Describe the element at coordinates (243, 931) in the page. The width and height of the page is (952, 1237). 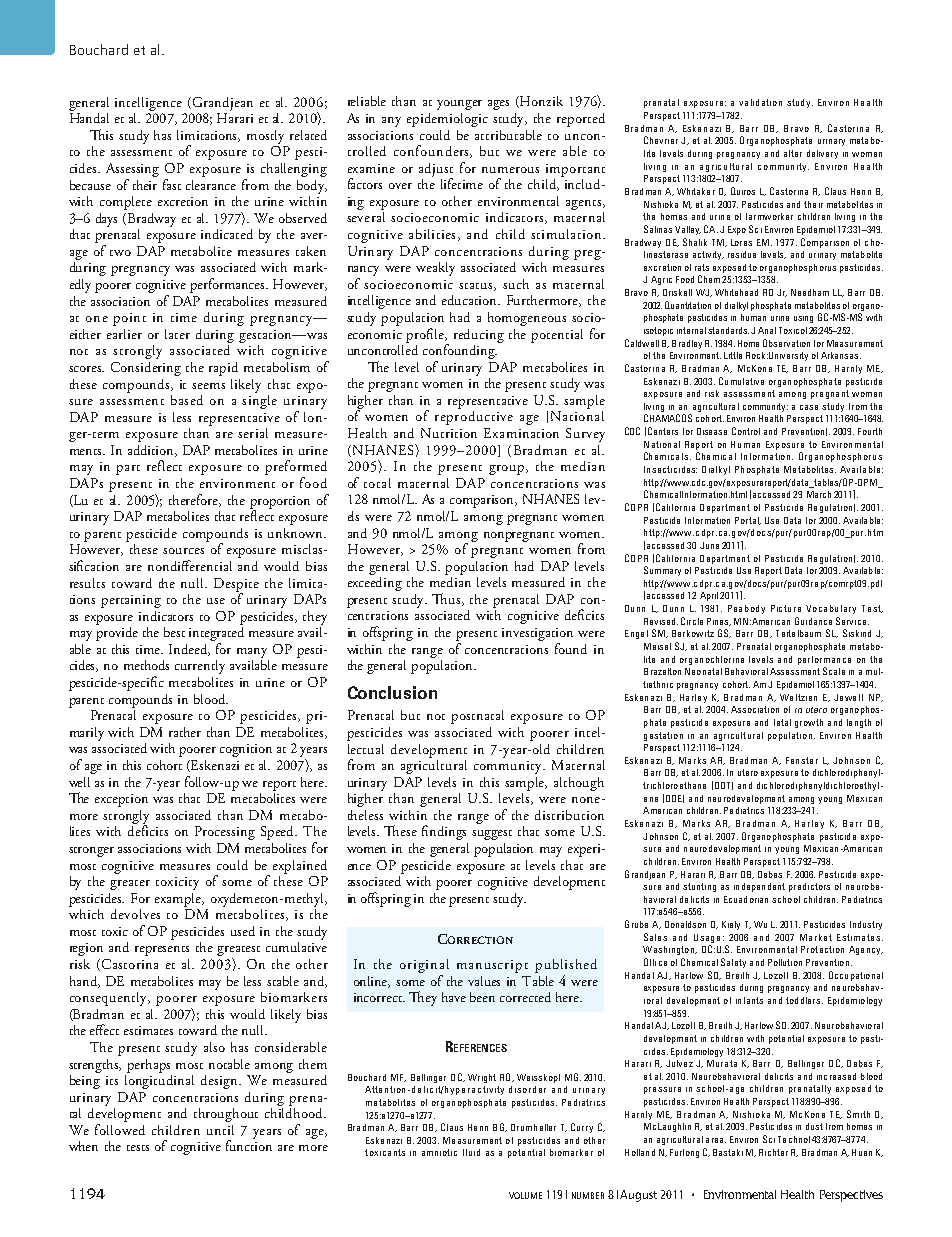
I see `used` at that location.
